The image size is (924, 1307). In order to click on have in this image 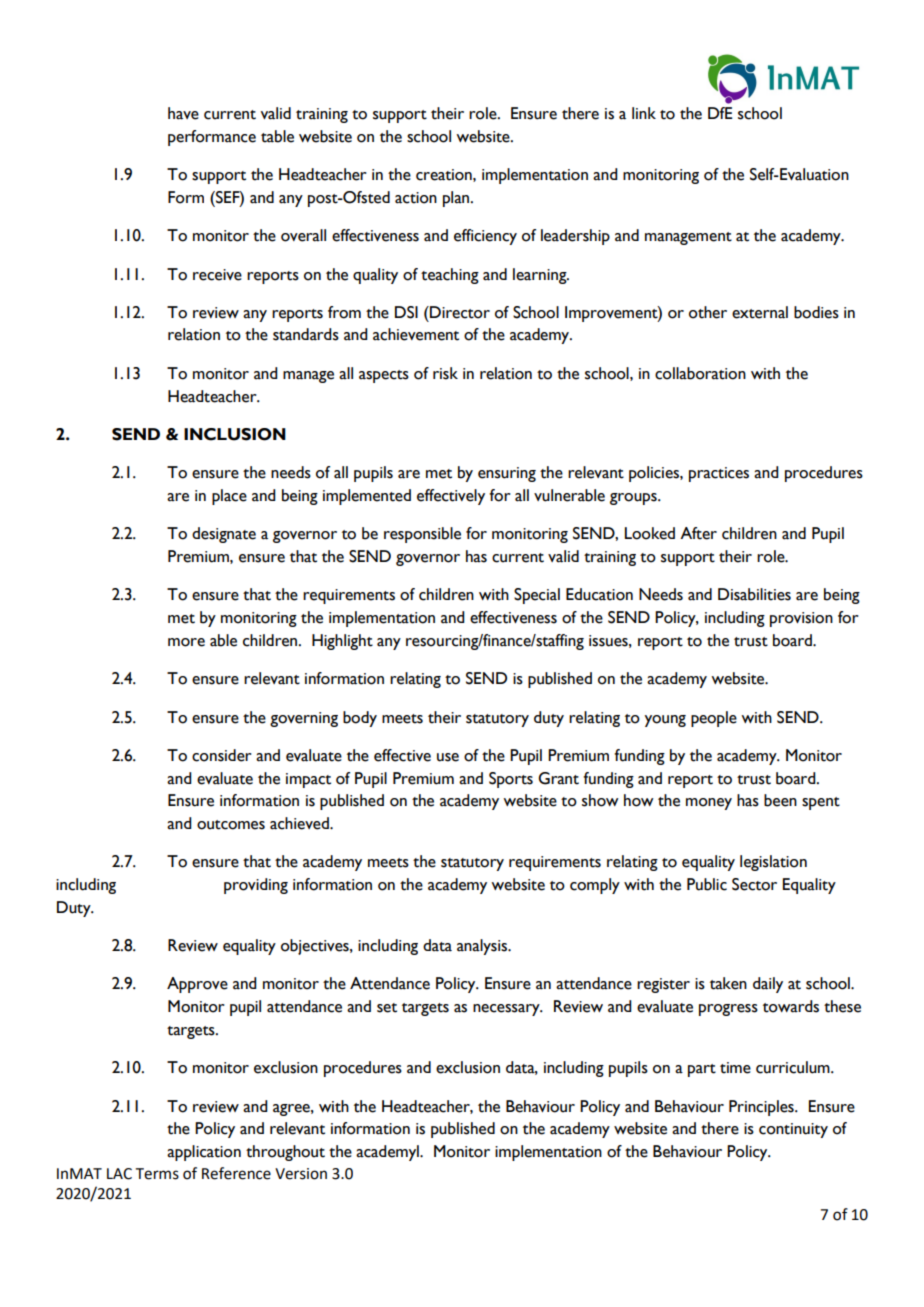, I will do `click(183, 113)`.
